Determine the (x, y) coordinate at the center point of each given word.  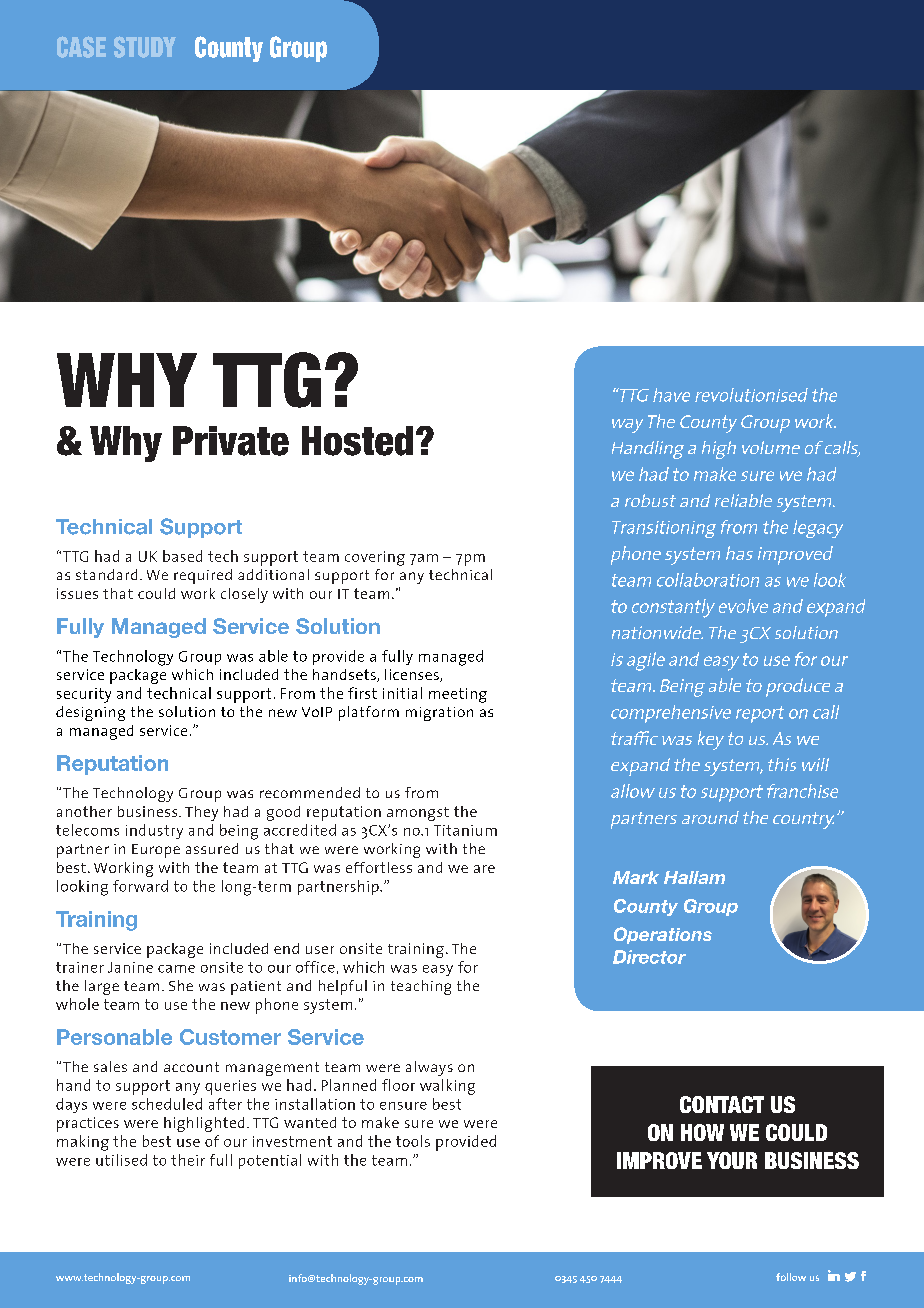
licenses (413, 675)
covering (375, 558)
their (188, 1160)
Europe (156, 851)
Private (231, 441)
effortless (379, 867)
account (191, 1067)
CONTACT (722, 1104)
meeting (458, 695)
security (84, 695)
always (429, 1068)
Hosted (357, 441)
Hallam (694, 877)
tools (413, 1141)
